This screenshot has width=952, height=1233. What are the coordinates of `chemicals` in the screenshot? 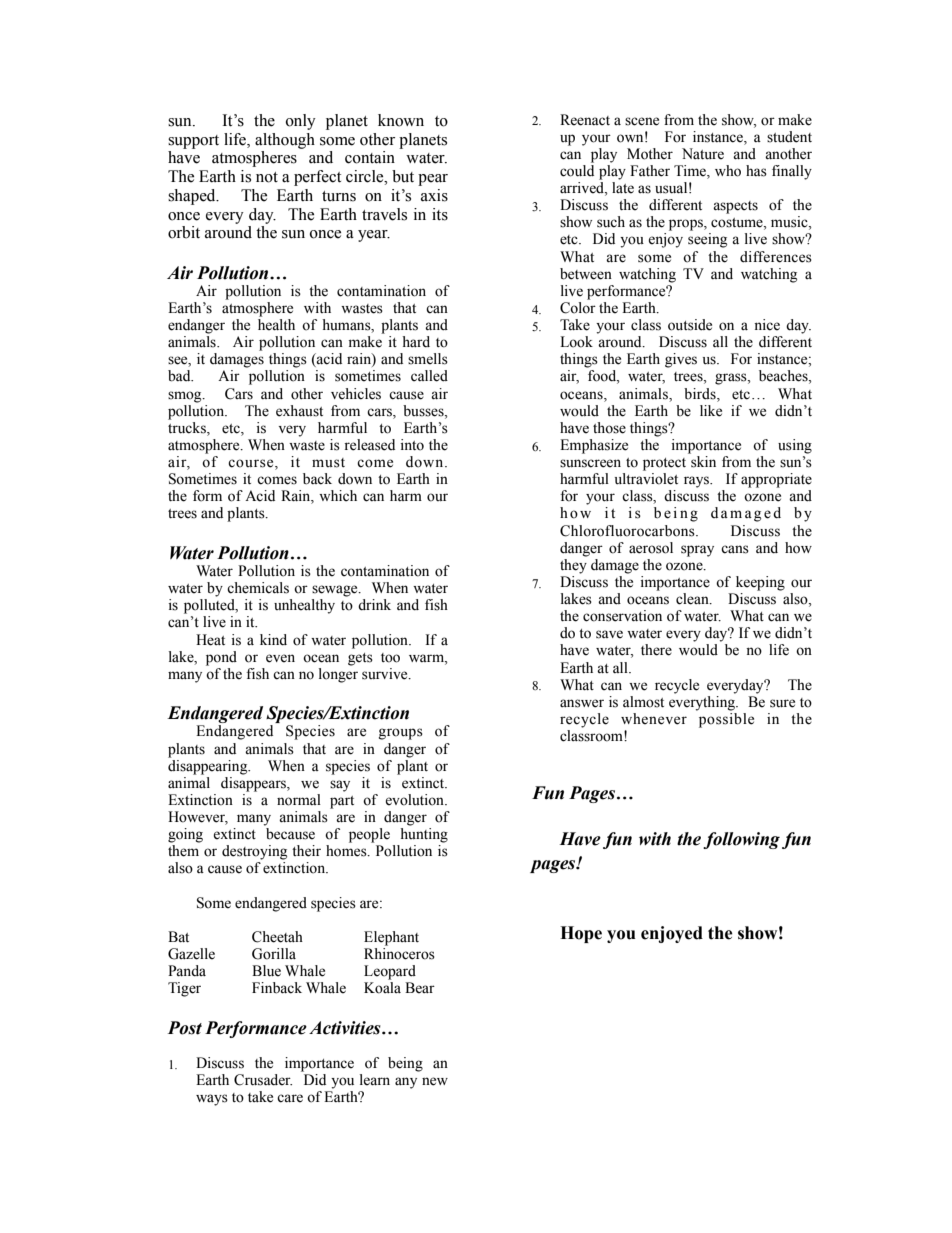 It's located at (258, 588).
